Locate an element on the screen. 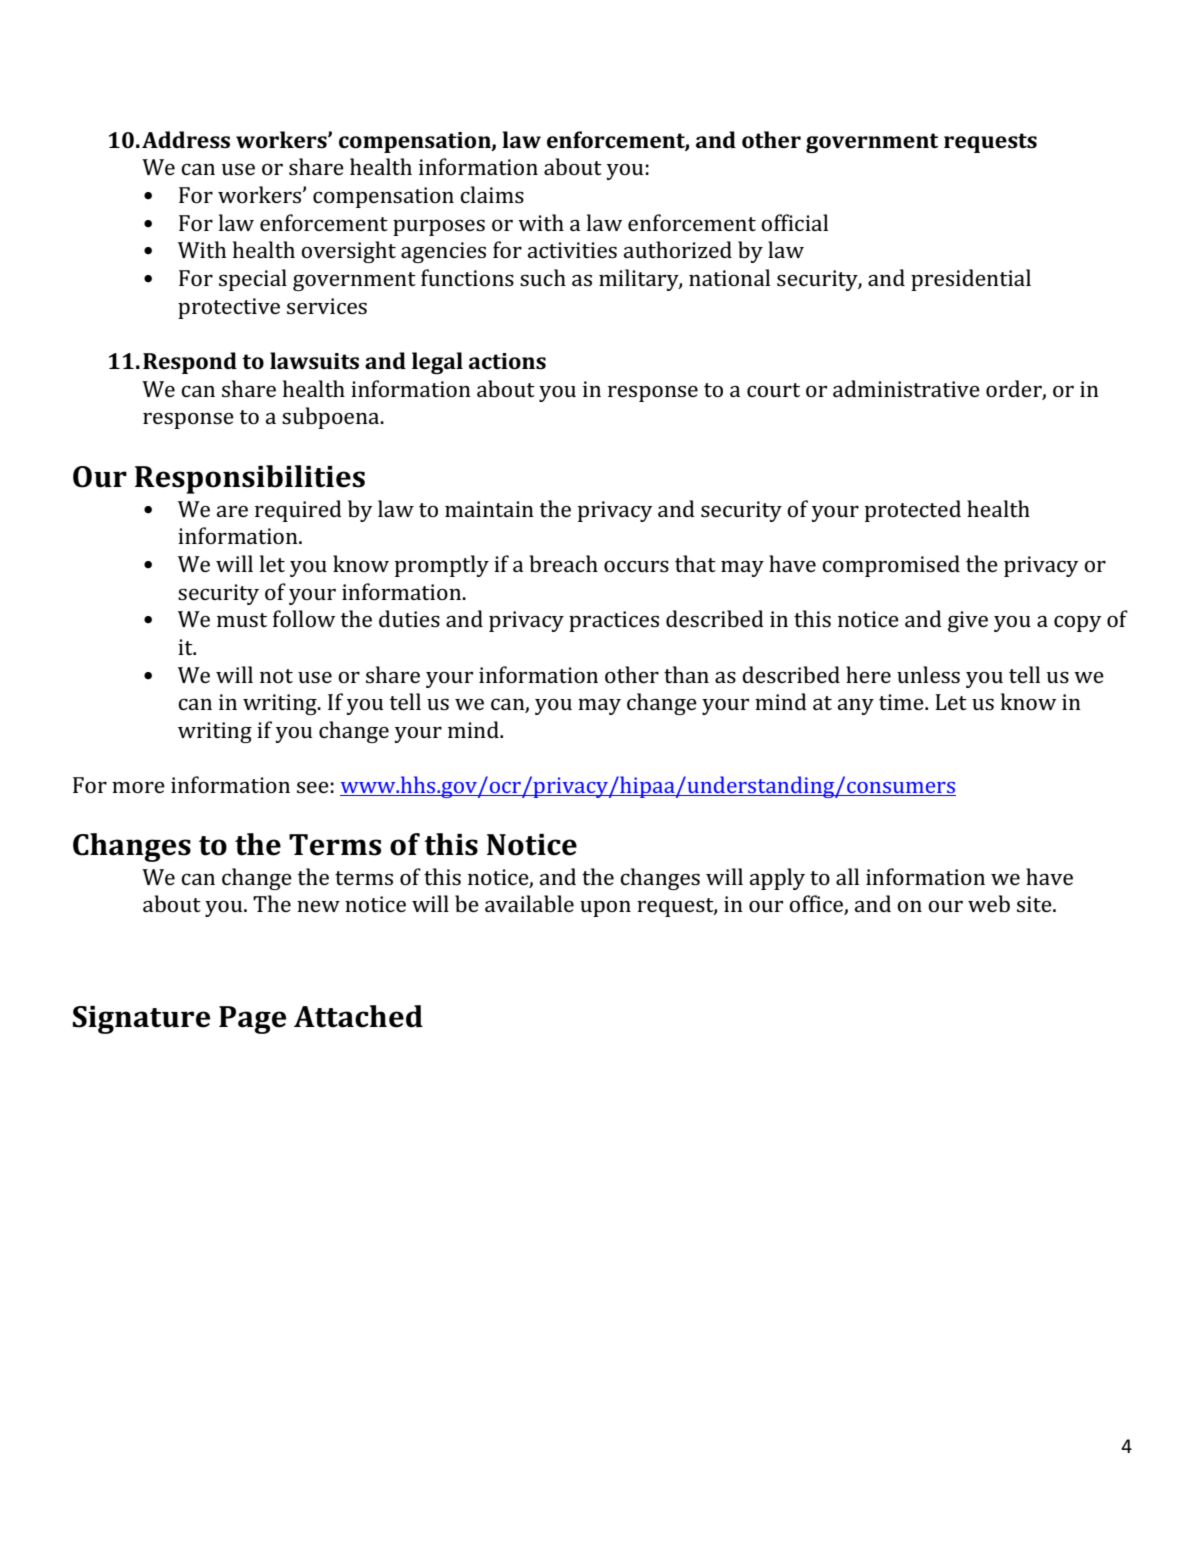  presidential is located at coordinates (971, 280).
